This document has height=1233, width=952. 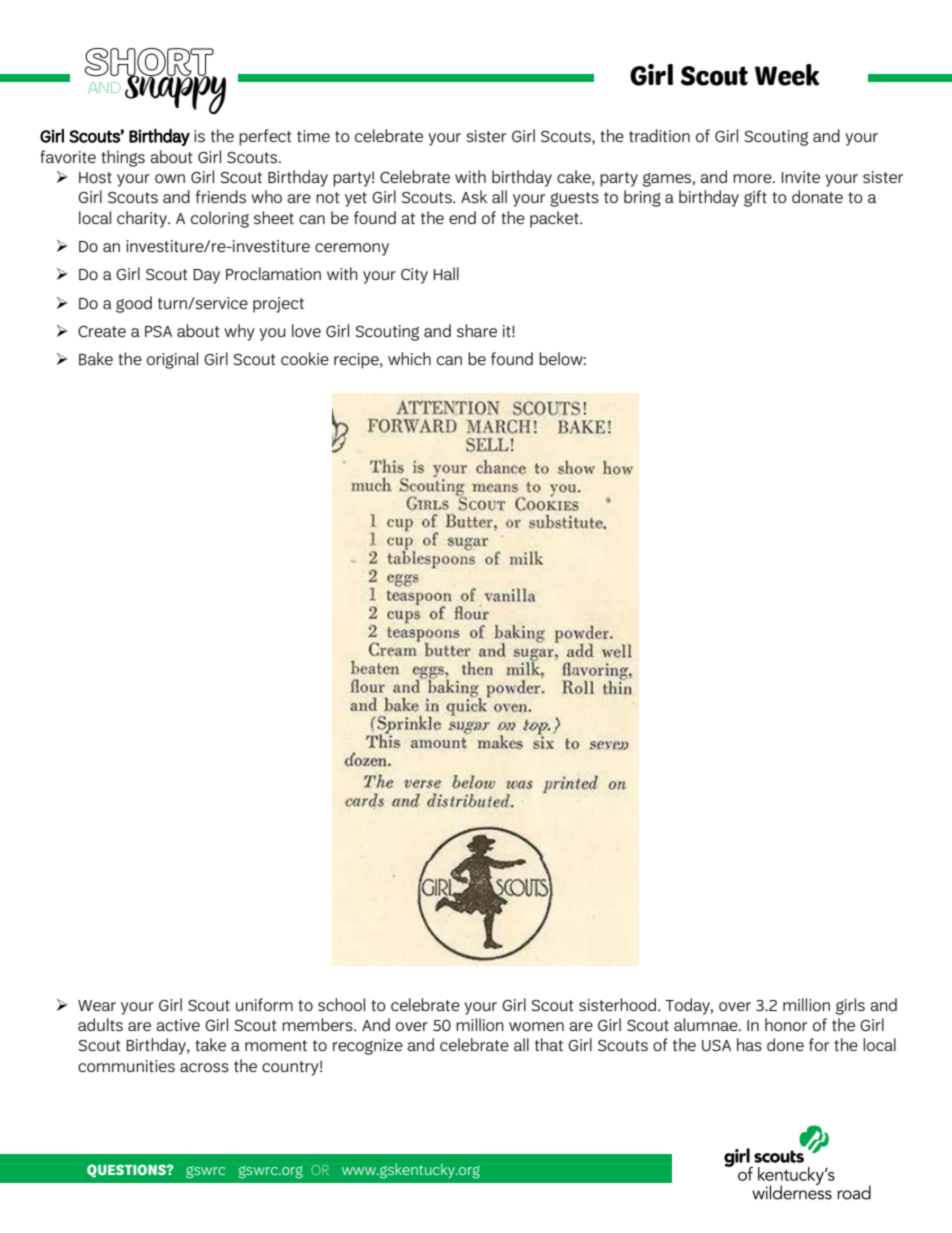 I want to click on active, so click(x=178, y=1025).
